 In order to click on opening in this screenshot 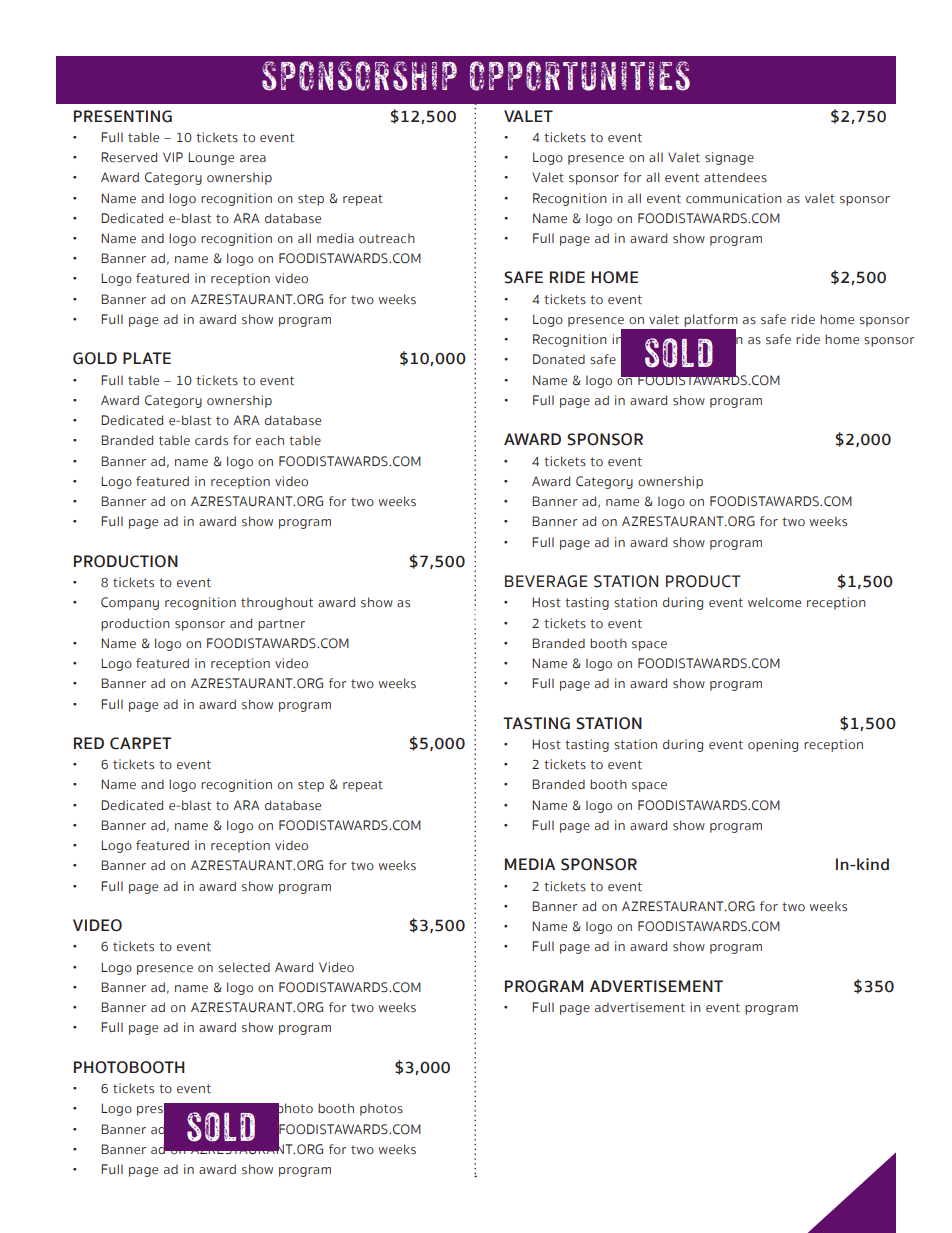, I will do `click(773, 745)`.
